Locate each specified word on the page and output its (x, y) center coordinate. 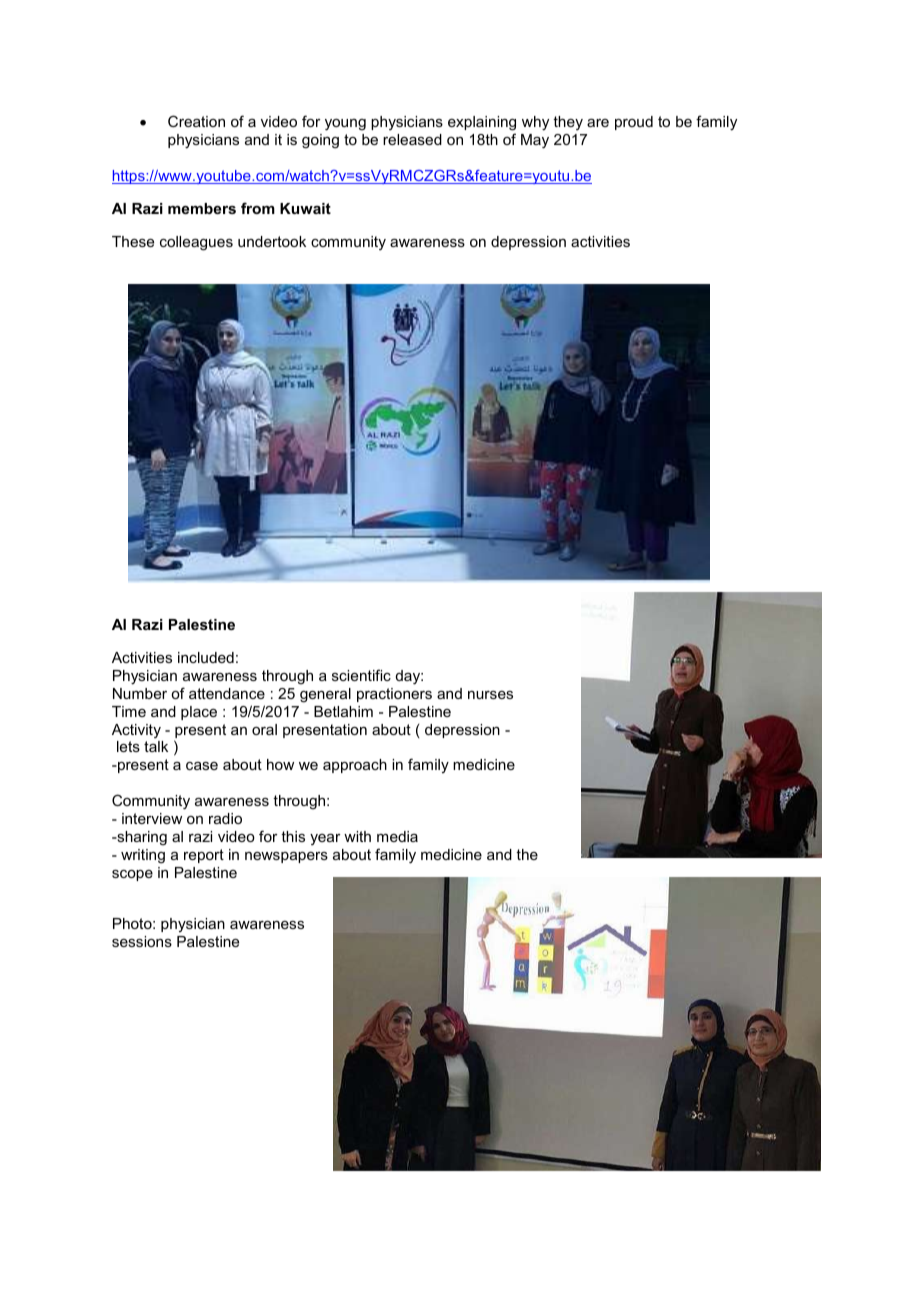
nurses (490, 695)
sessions (142, 941)
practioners (394, 695)
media (397, 836)
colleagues (196, 243)
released (412, 139)
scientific (361, 675)
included (206, 657)
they (568, 123)
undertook (272, 241)
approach (355, 766)
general (325, 695)
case (202, 766)
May (535, 141)
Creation (196, 121)
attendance (227, 693)
